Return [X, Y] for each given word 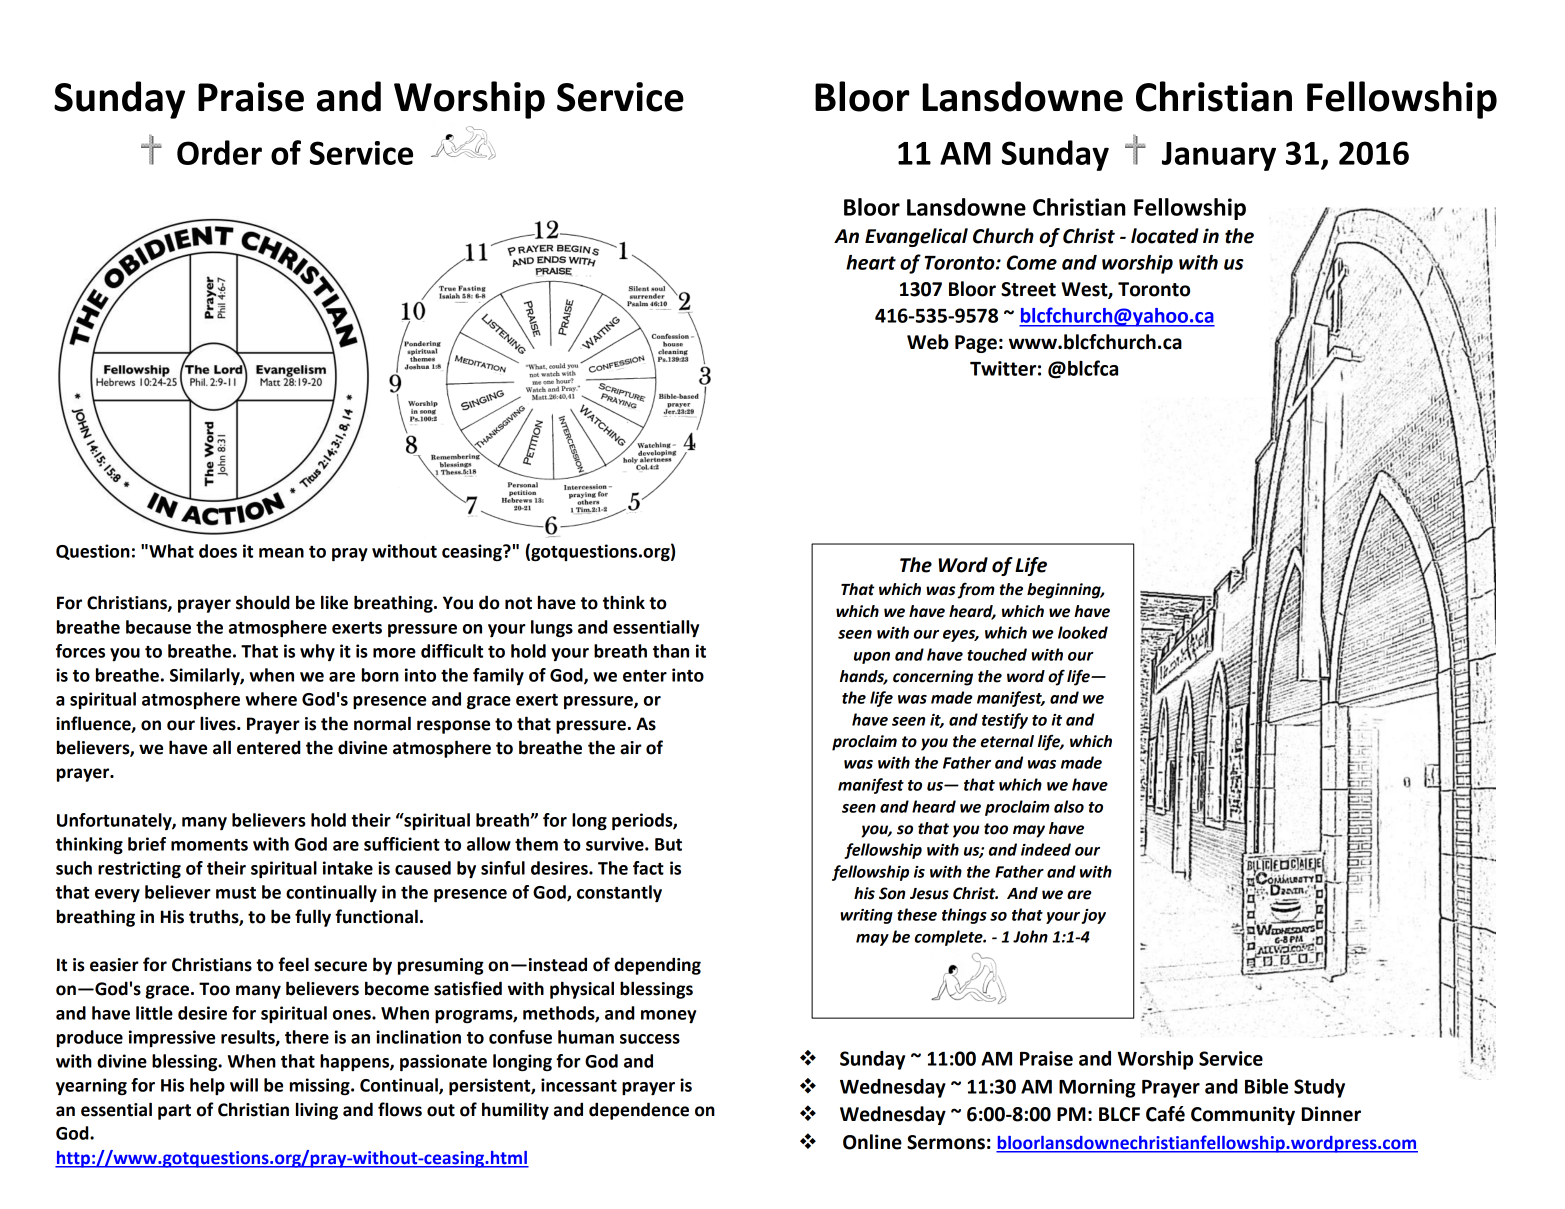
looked [1083, 632]
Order [219, 152]
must [236, 893]
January [1219, 156]
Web [928, 342]
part [174, 1112]
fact [648, 868]
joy [1093, 916]
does [218, 551]
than [671, 651]
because [158, 627]
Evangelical [916, 237]
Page [976, 344]
